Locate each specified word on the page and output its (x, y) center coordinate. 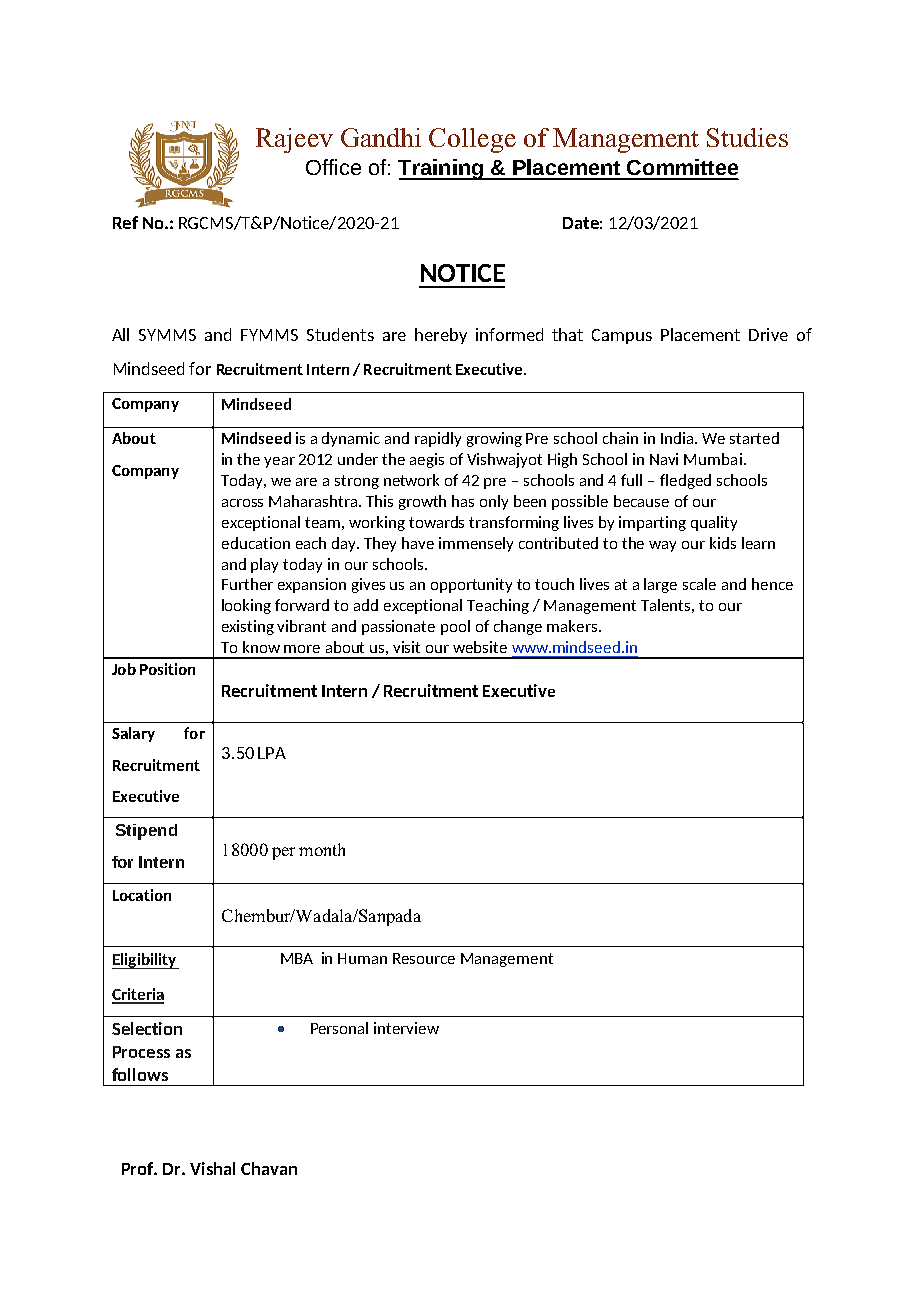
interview (406, 1028)
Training (441, 169)
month (322, 849)
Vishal (212, 1168)
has (463, 501)
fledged (685, 481)
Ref (125, 222)
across (242, 503)
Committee (682, 167)
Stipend (146, 832)
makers (573, 626)
